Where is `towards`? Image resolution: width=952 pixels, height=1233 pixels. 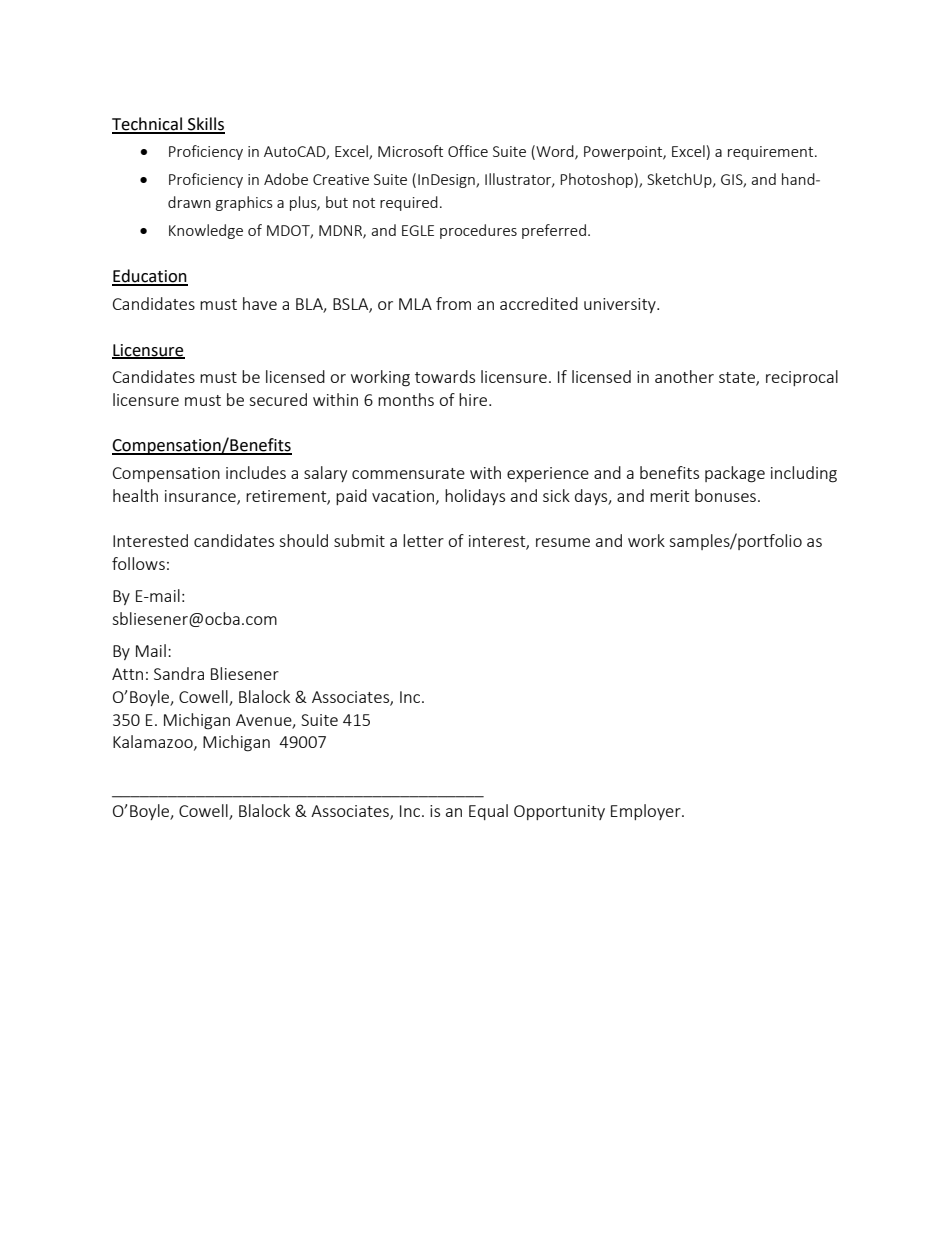 towards is located at coordinates (445, 376).
